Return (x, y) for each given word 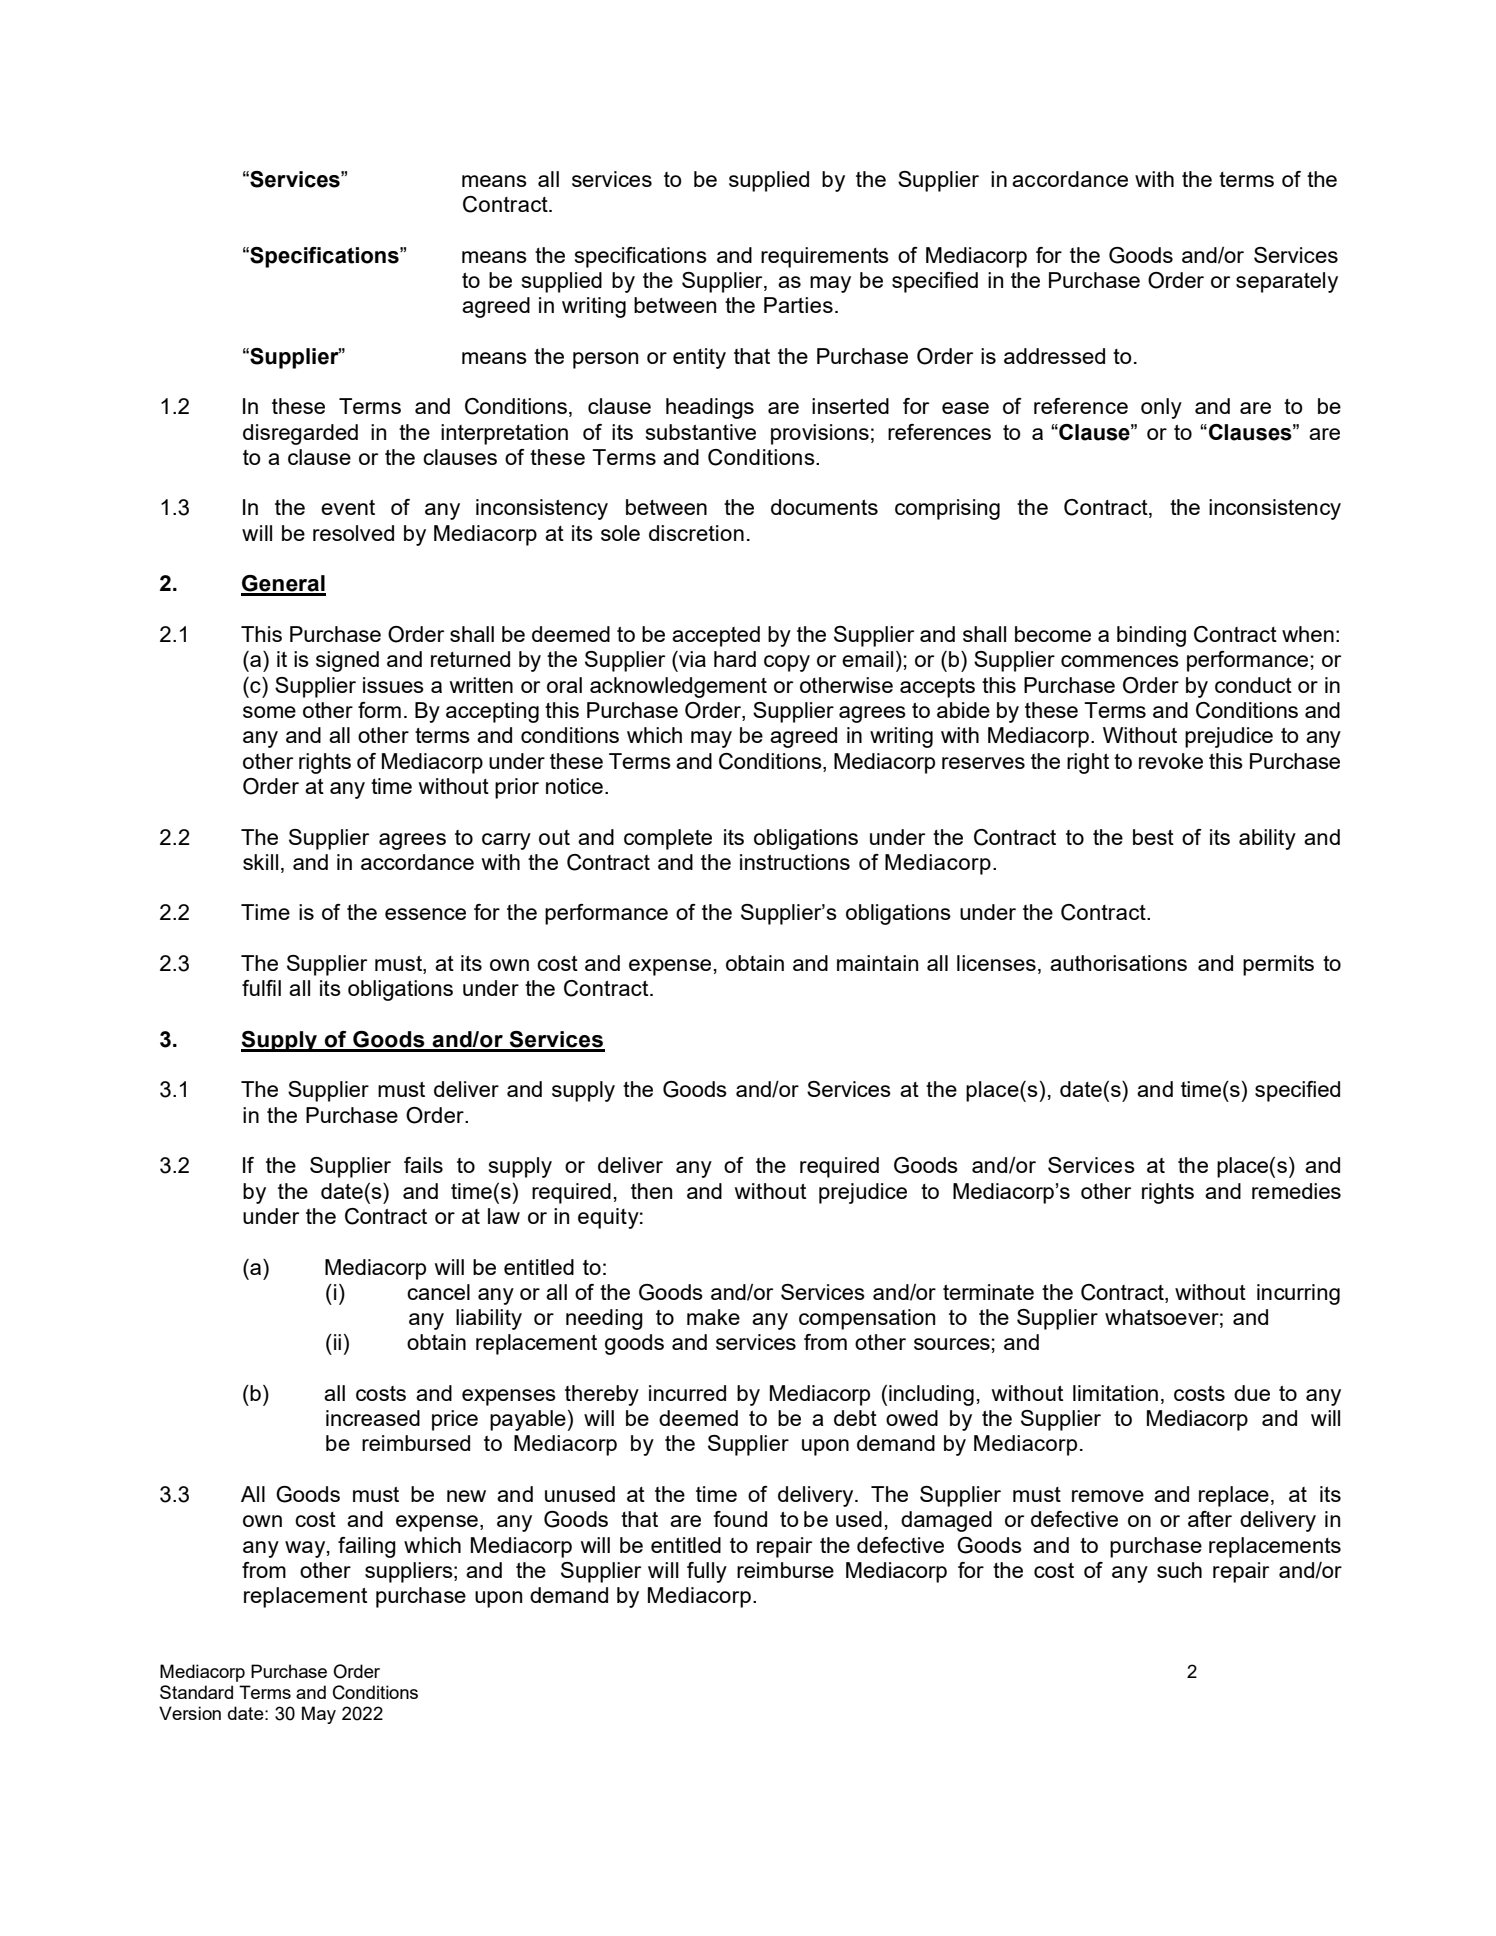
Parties (798, 305)
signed (347, 661)
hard (735, 659)
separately (1287, 282)
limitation (1115, 1393)
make (713, 1317)
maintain (877, 963)
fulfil (261, 988)
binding (1151, 636)
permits (1278, 965)
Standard (196, 1692)
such (1179, 1570)
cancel (438, 1292)
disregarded (300, 434)
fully (707, 1572)
